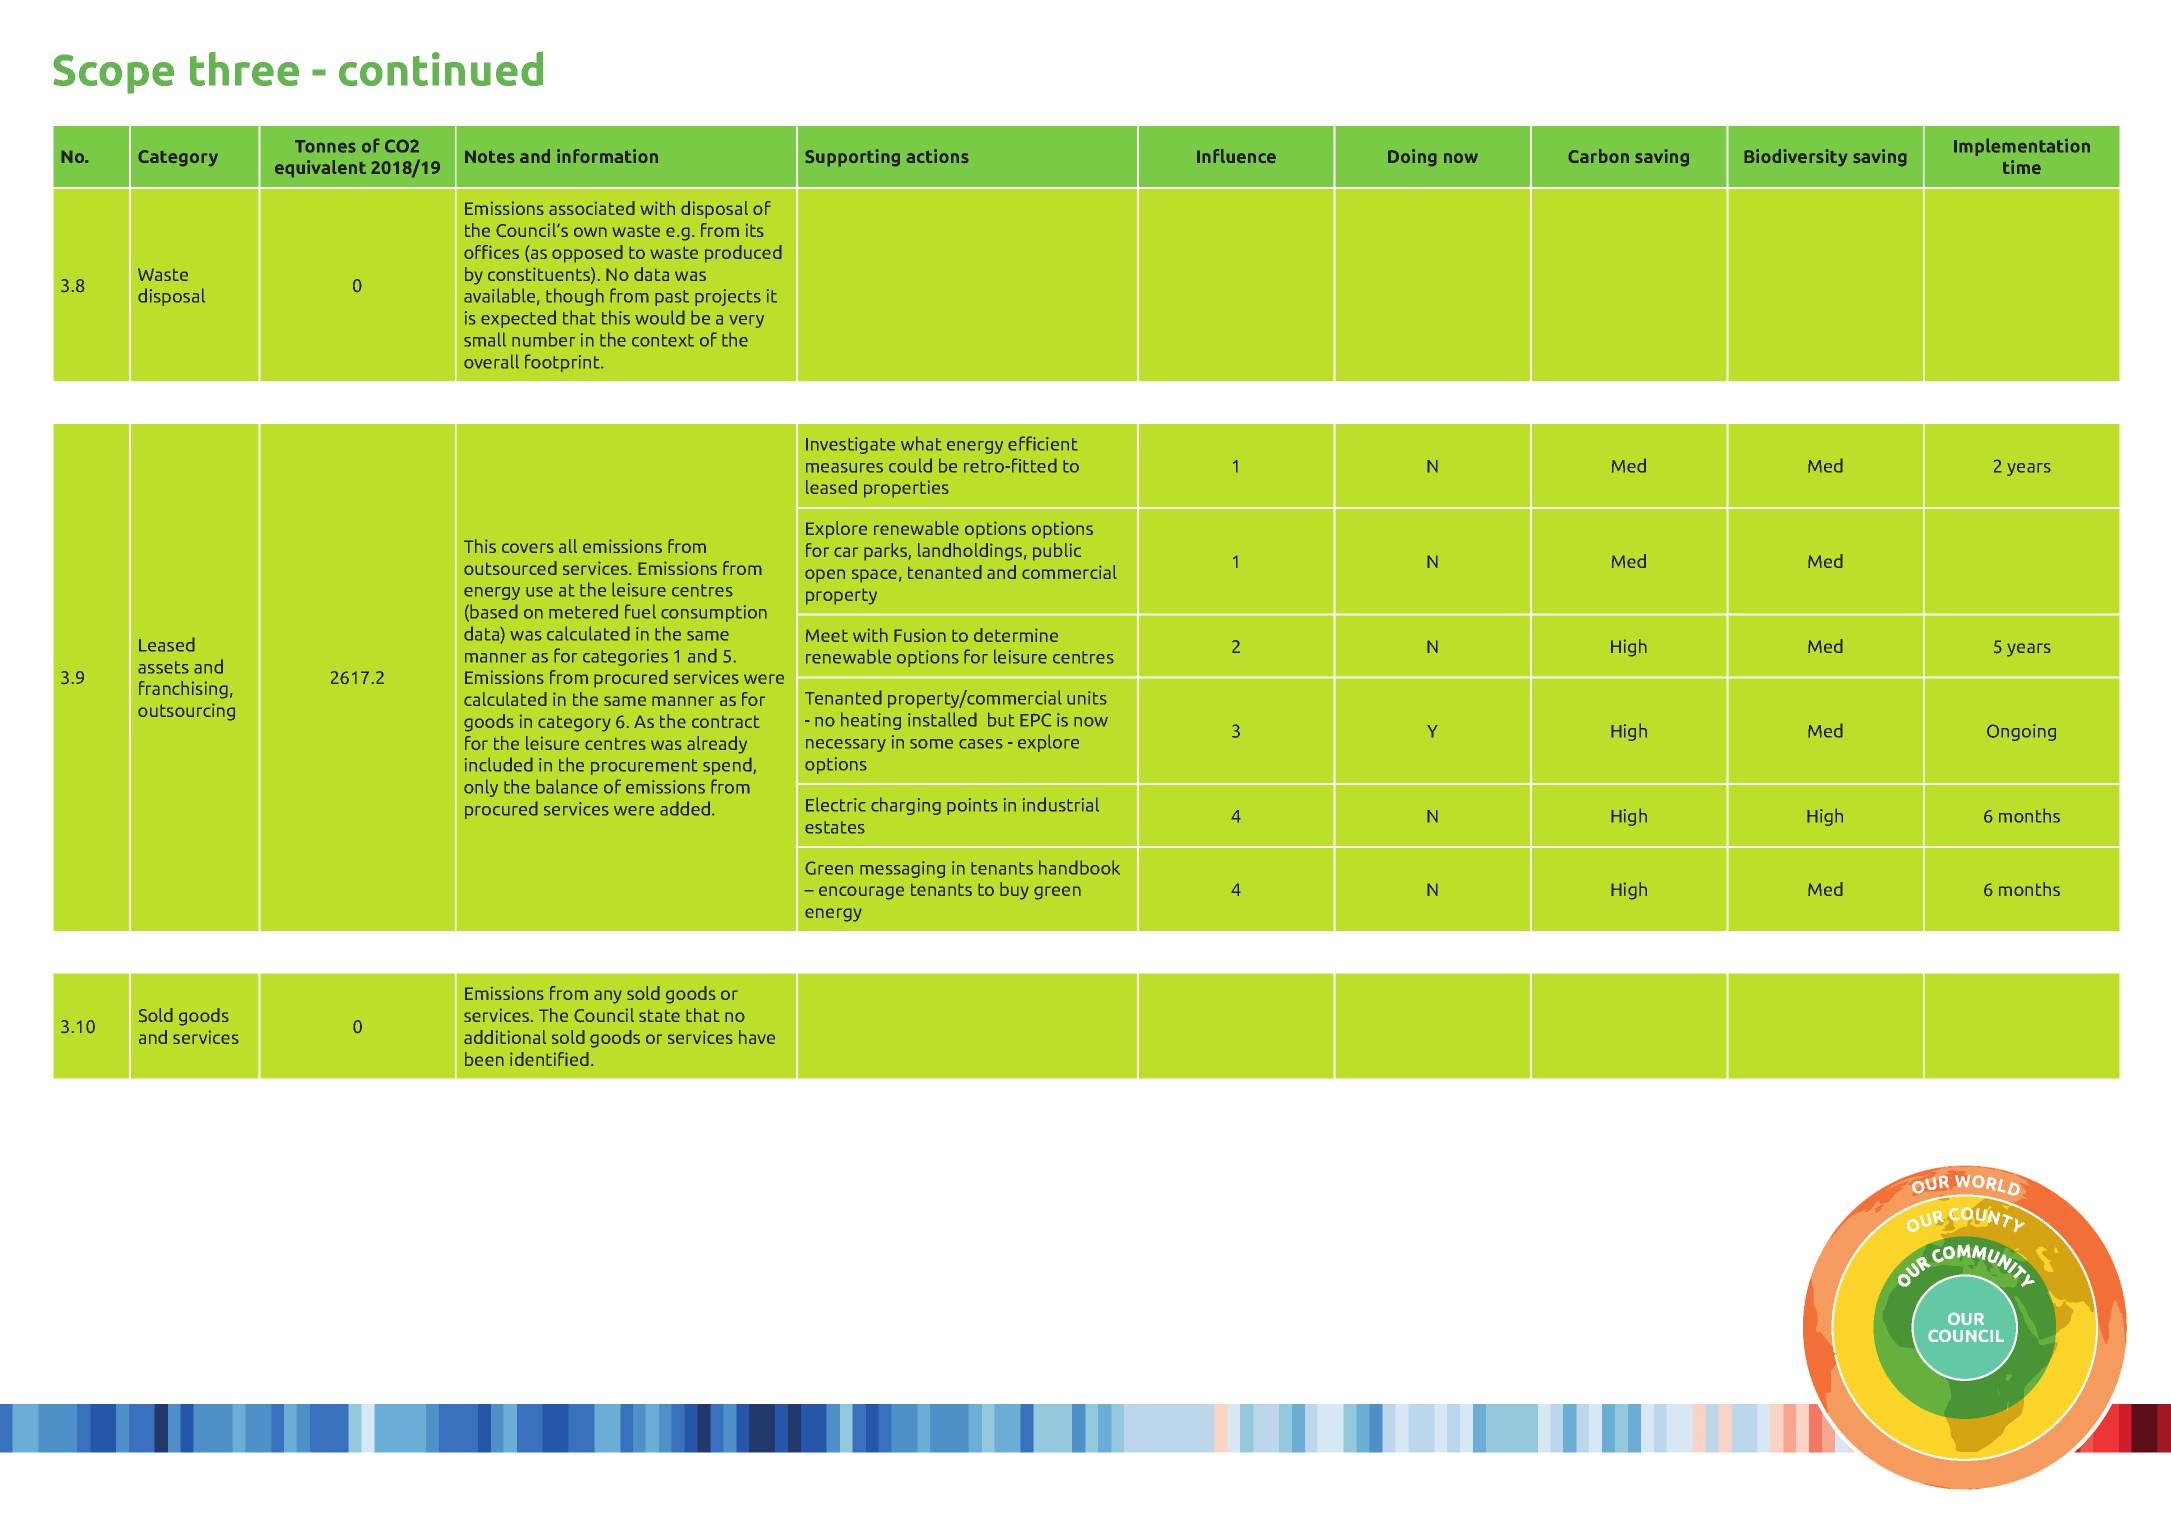 The height and width of the screenshot is (1535, 2171). I want to click on WORLD, so click(1988, 1186).
